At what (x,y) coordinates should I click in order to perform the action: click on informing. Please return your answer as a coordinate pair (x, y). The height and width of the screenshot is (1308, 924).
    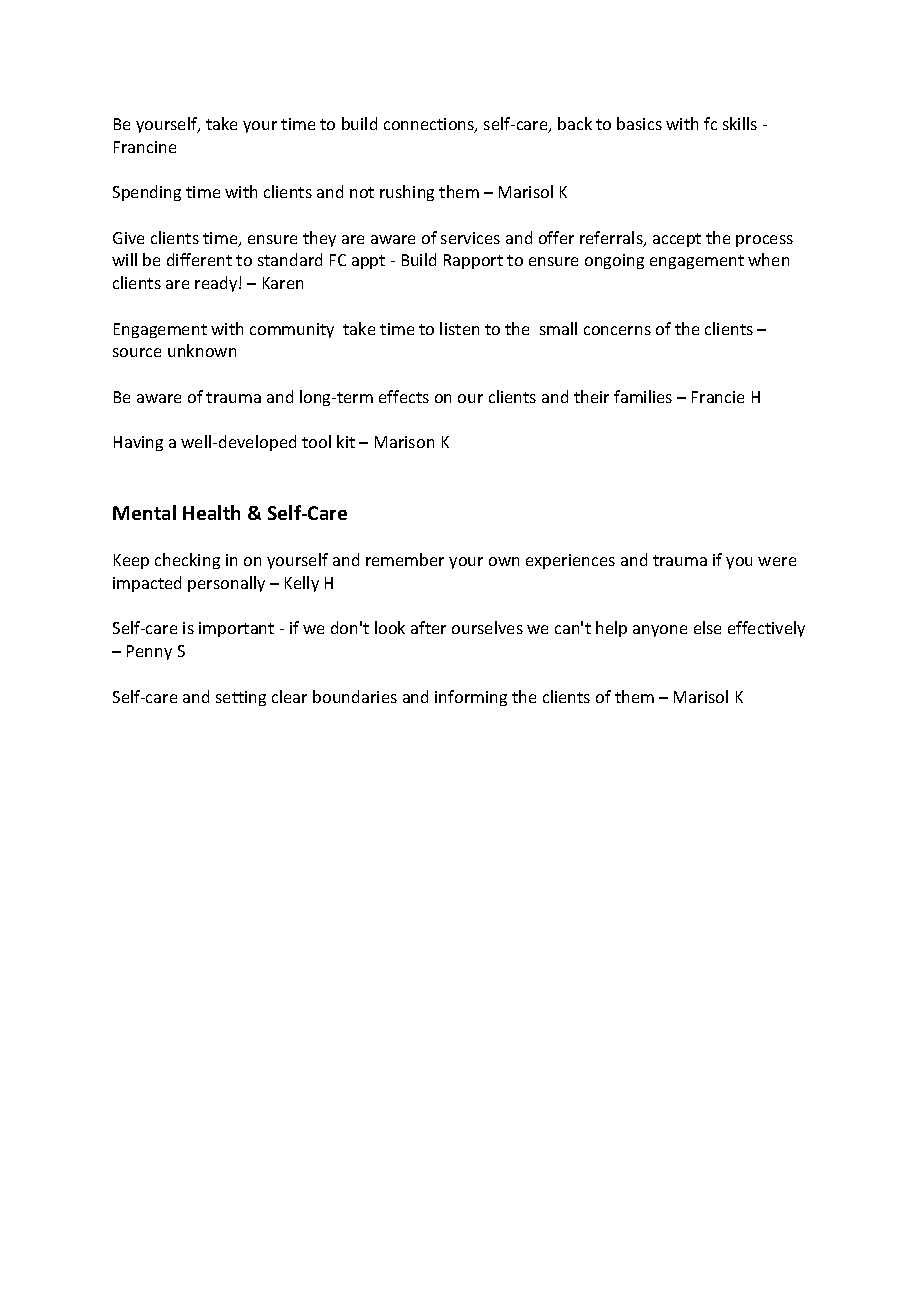
    Looking at the image, I should click on (471, 698).
